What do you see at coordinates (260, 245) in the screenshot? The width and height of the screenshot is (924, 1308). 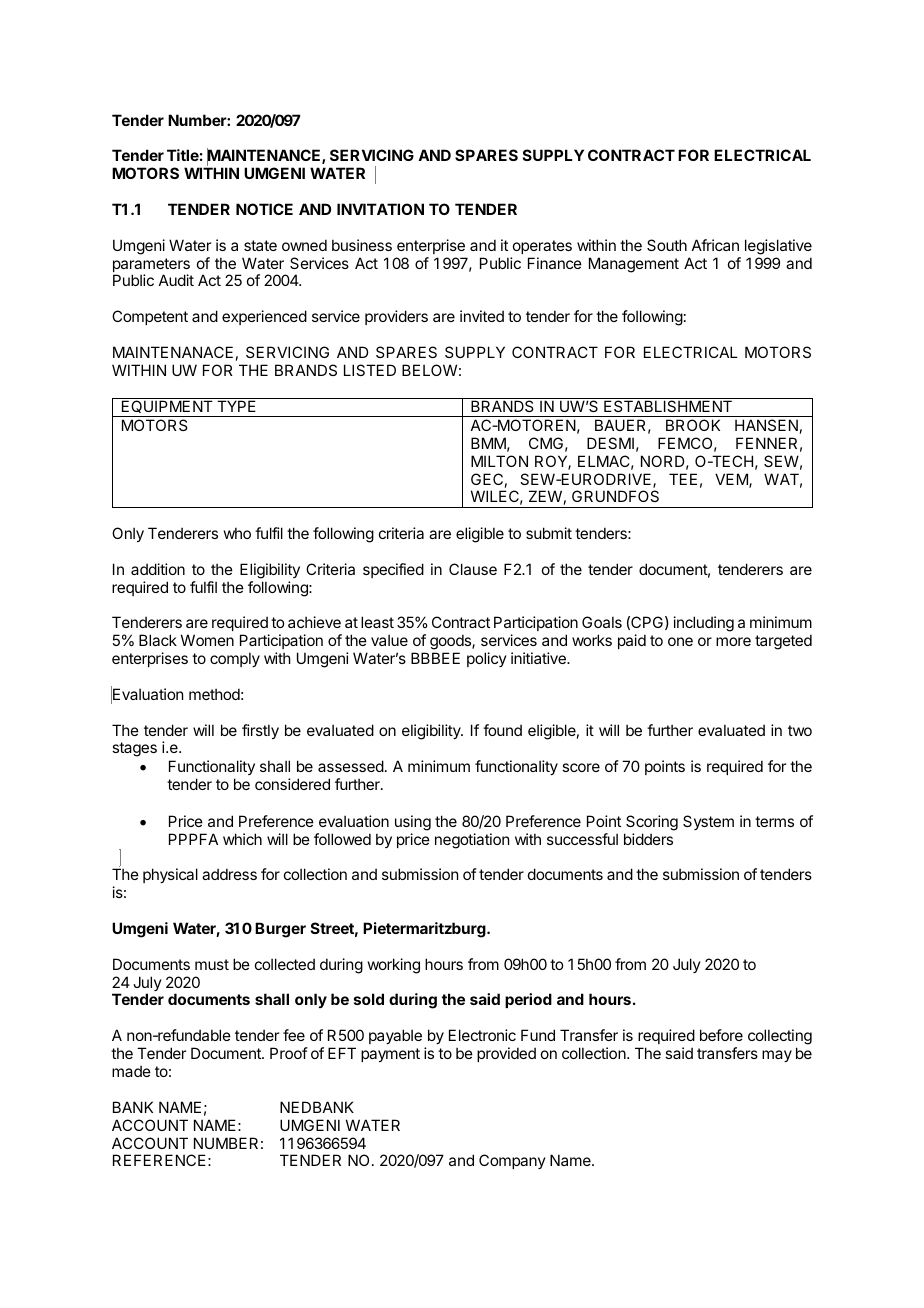 I see `state` at bounding box center [260, 245].
